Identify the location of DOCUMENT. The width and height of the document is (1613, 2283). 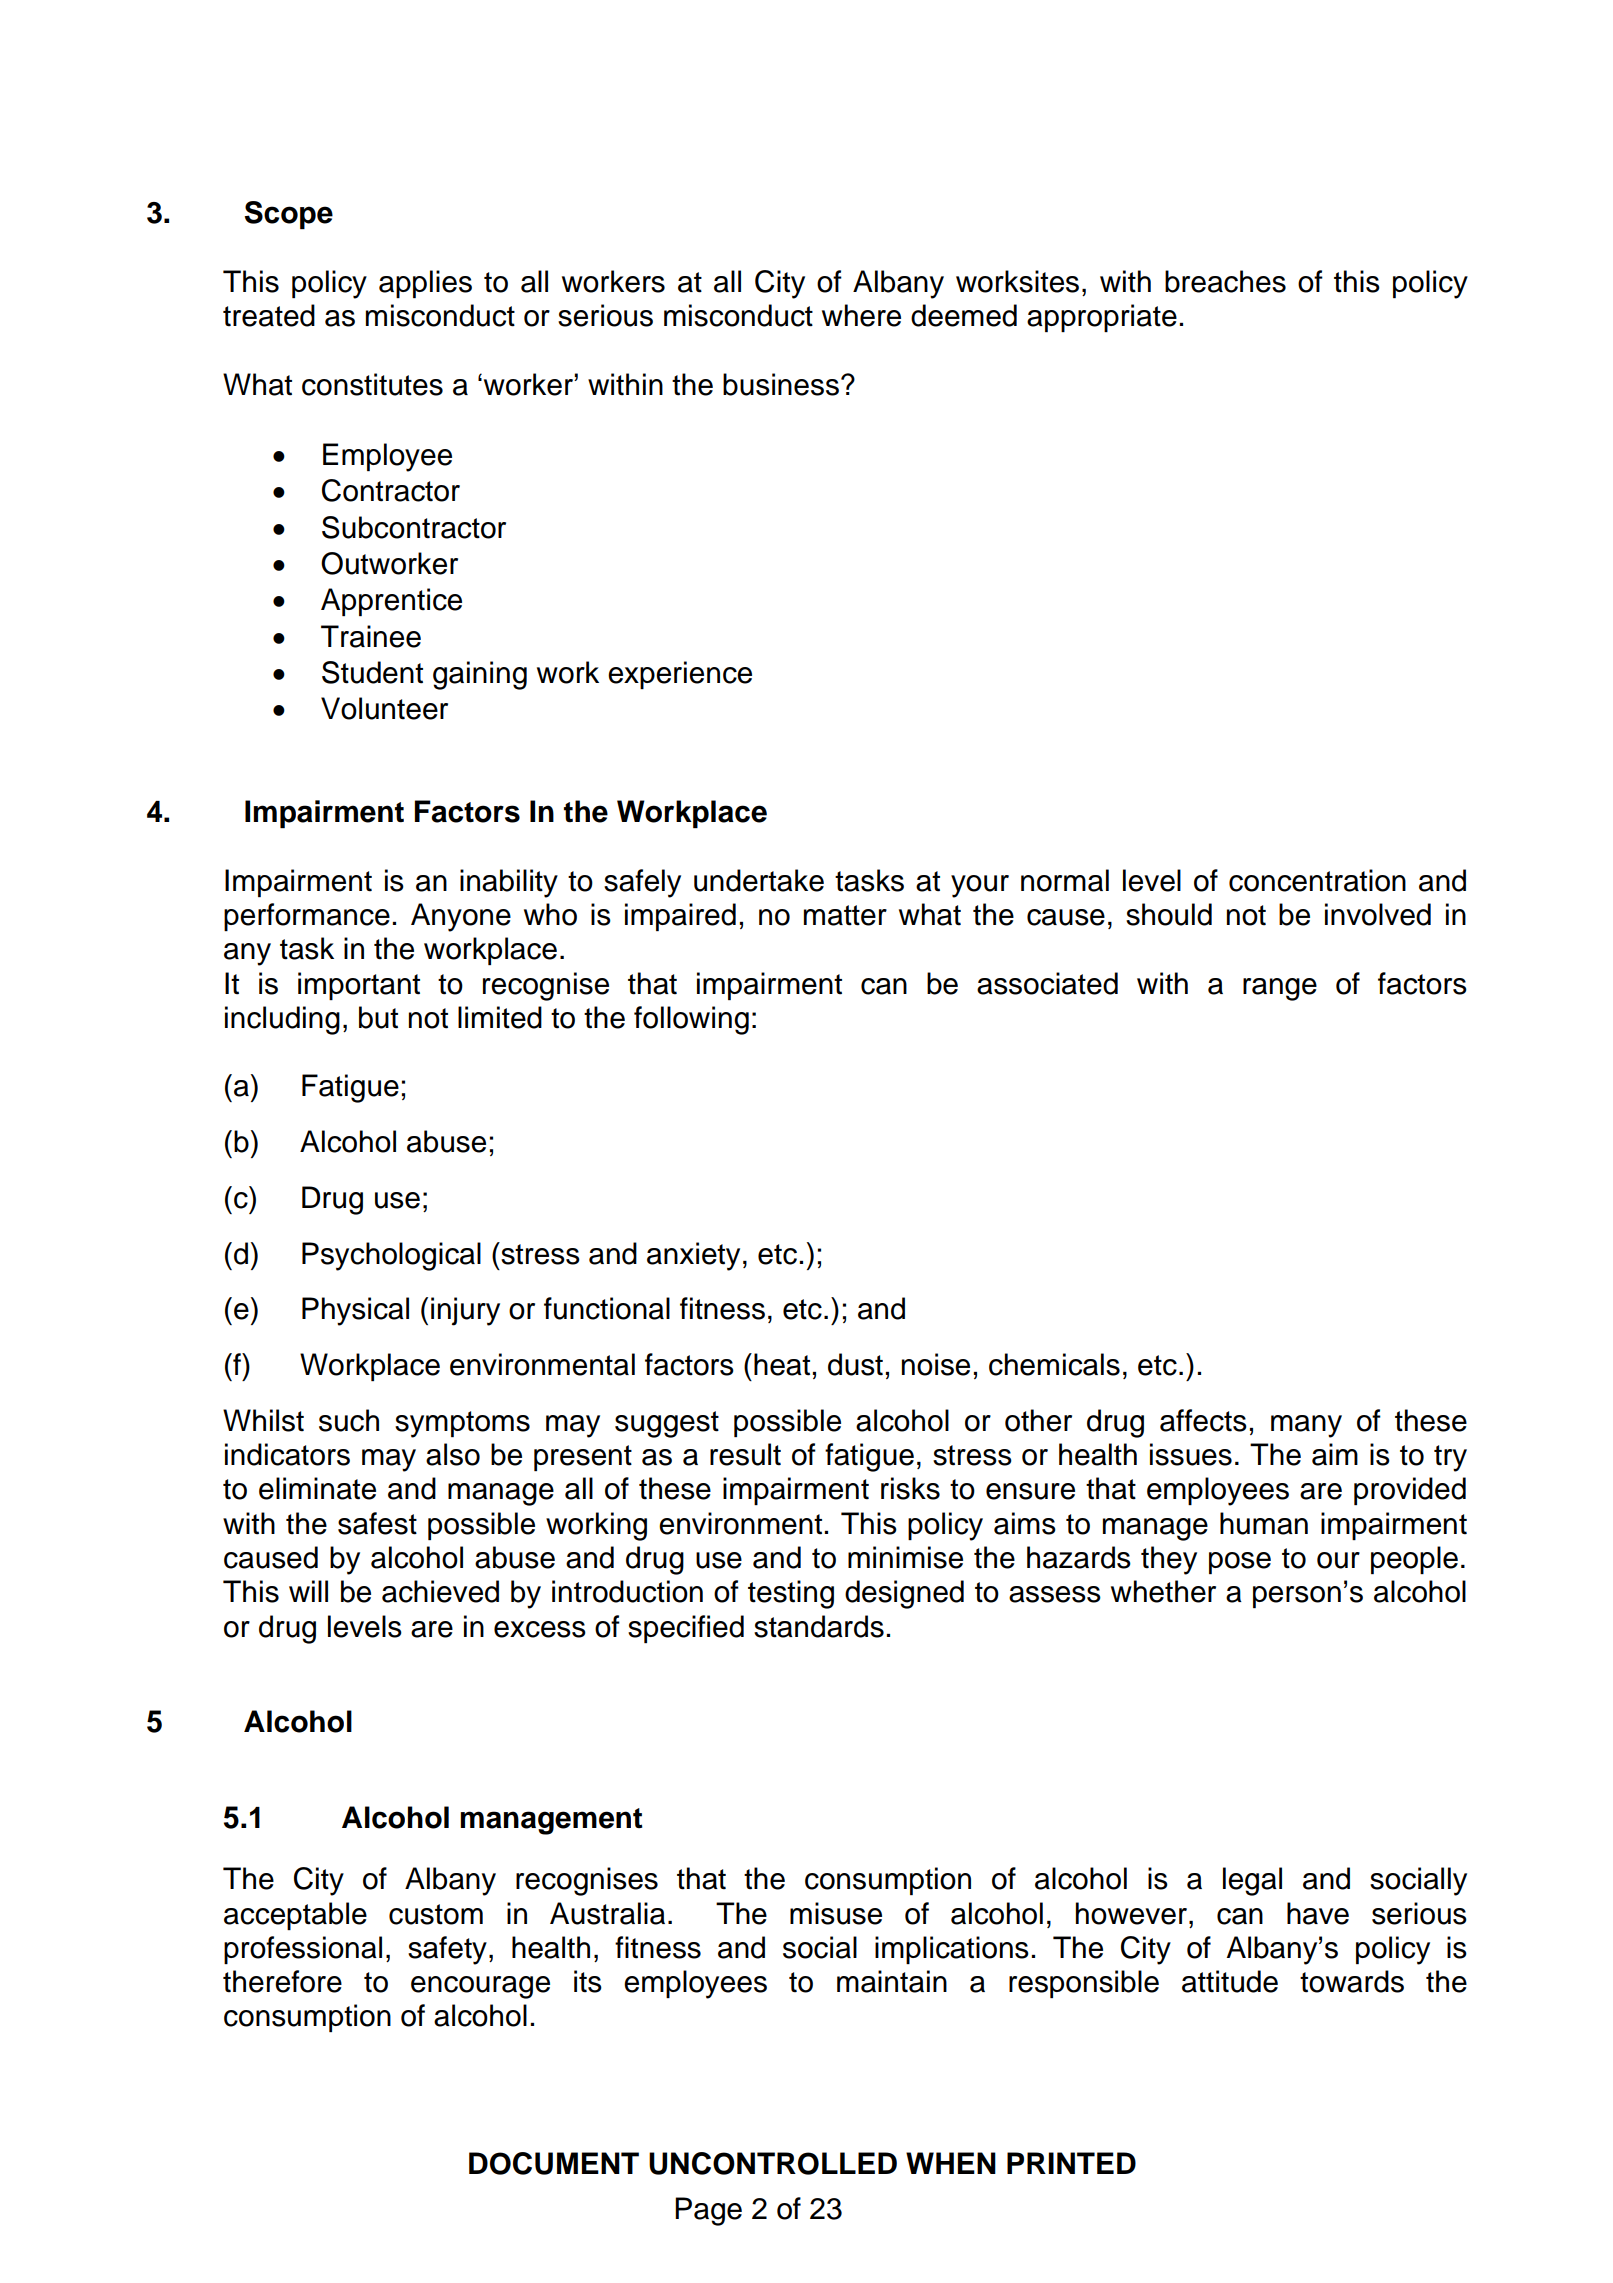
(554, 2163).
